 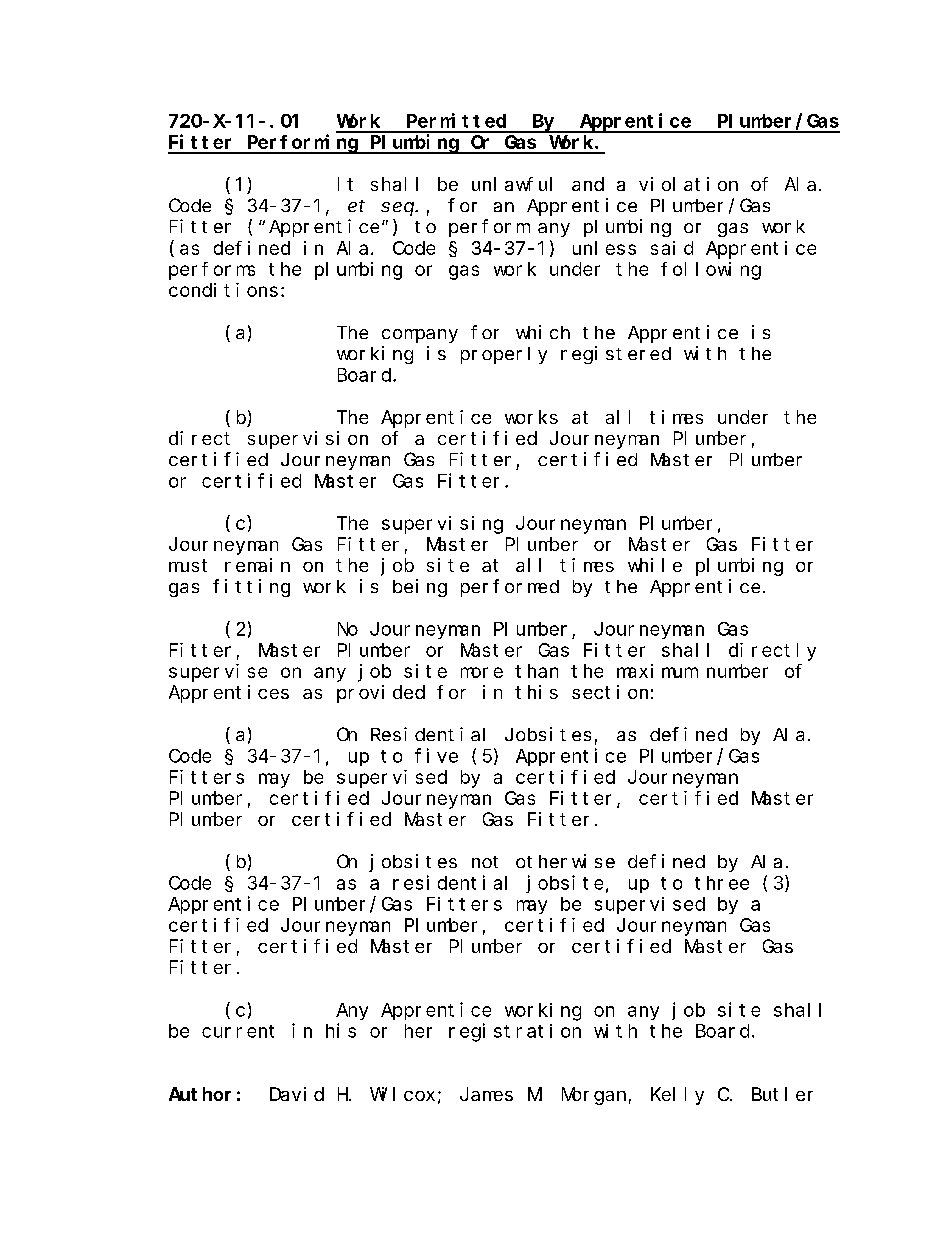 What do you see at coordinates (588, 184) in the screenshot?
I see `and` at bounding box center [588, 184].
